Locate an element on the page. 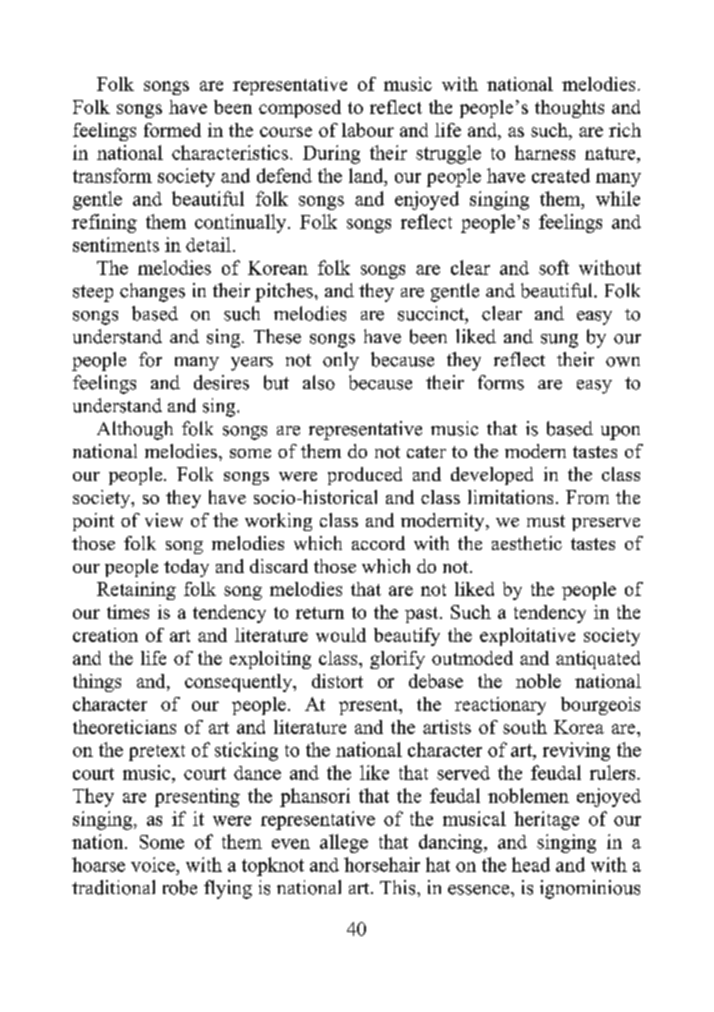 The height and width of the document is (1012, 714). horsehair is located at coordinates (382, 864).
